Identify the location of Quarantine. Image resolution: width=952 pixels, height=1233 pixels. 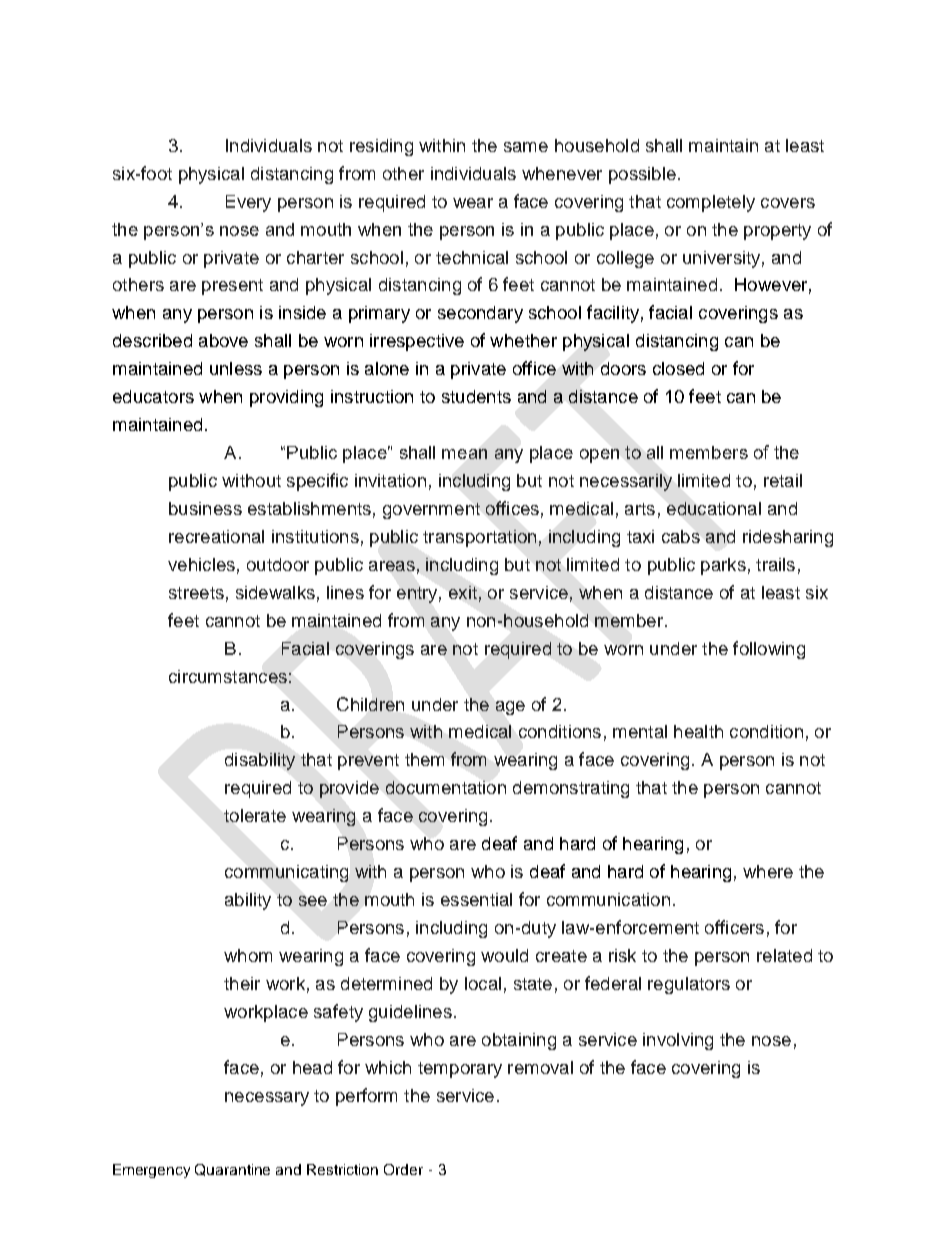
(232, 1170).
